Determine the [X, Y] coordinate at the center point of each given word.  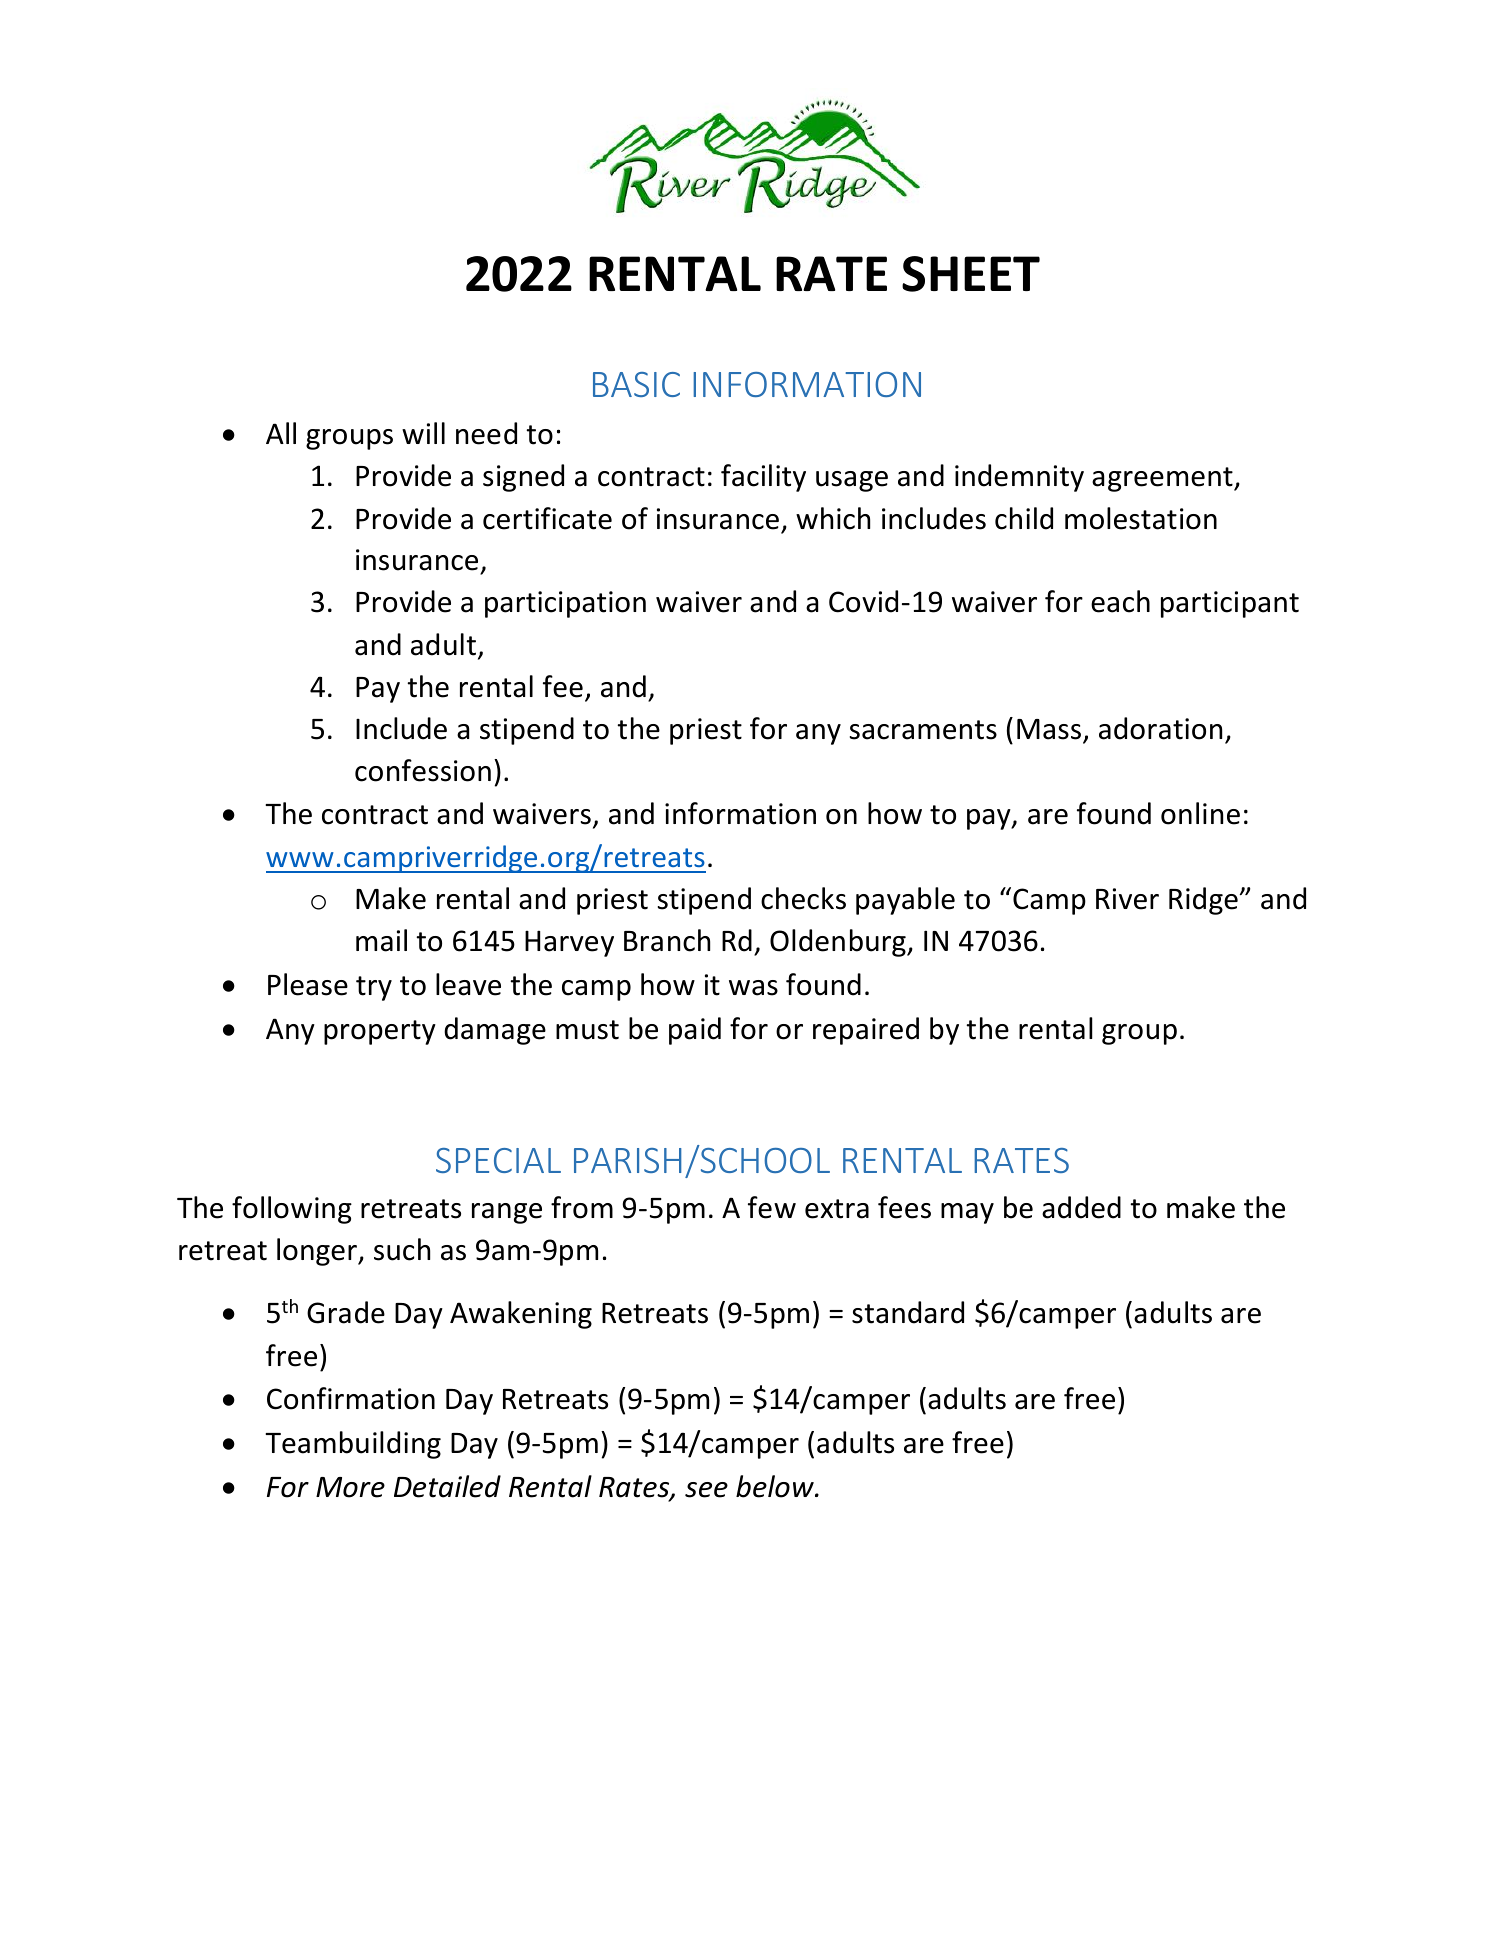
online [1200, 813]
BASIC [636, 384]
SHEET [971, 274]
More [350, 1487]
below [776, 1486]
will [423, 433]
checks [803, 898]
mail [381, 940]
